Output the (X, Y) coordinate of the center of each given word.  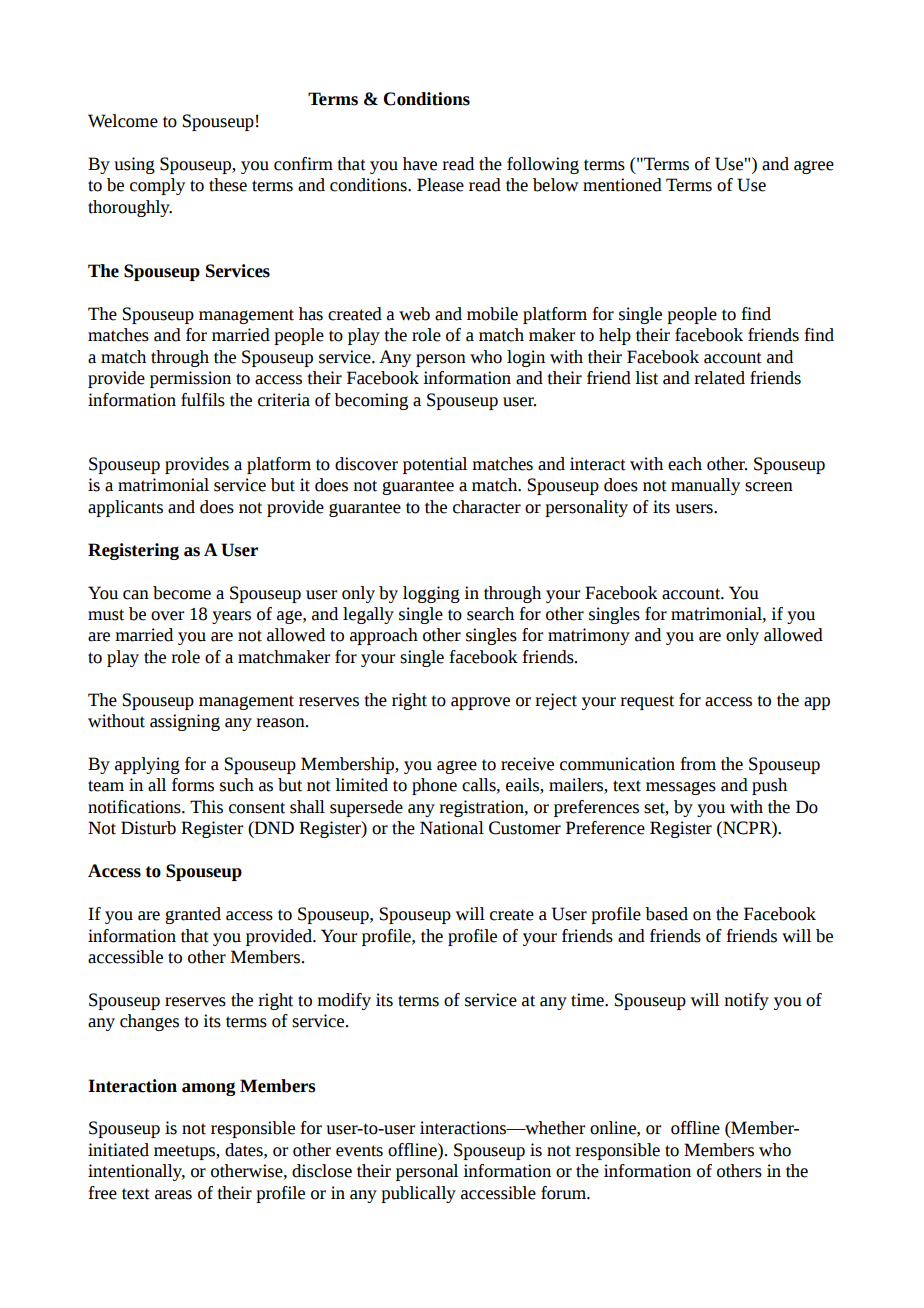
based (666, 914)
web (414, 314)
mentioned (622, 185)
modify (344, 1001)
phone (434, 786)
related (719, 378)
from (698, 764)
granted (193, 915)
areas (173, 1195)
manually (705, 486)
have (420, 164)
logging (431, 594)
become (182, 593)
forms (193, 785)
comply (157, 186)
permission (190, 379)
